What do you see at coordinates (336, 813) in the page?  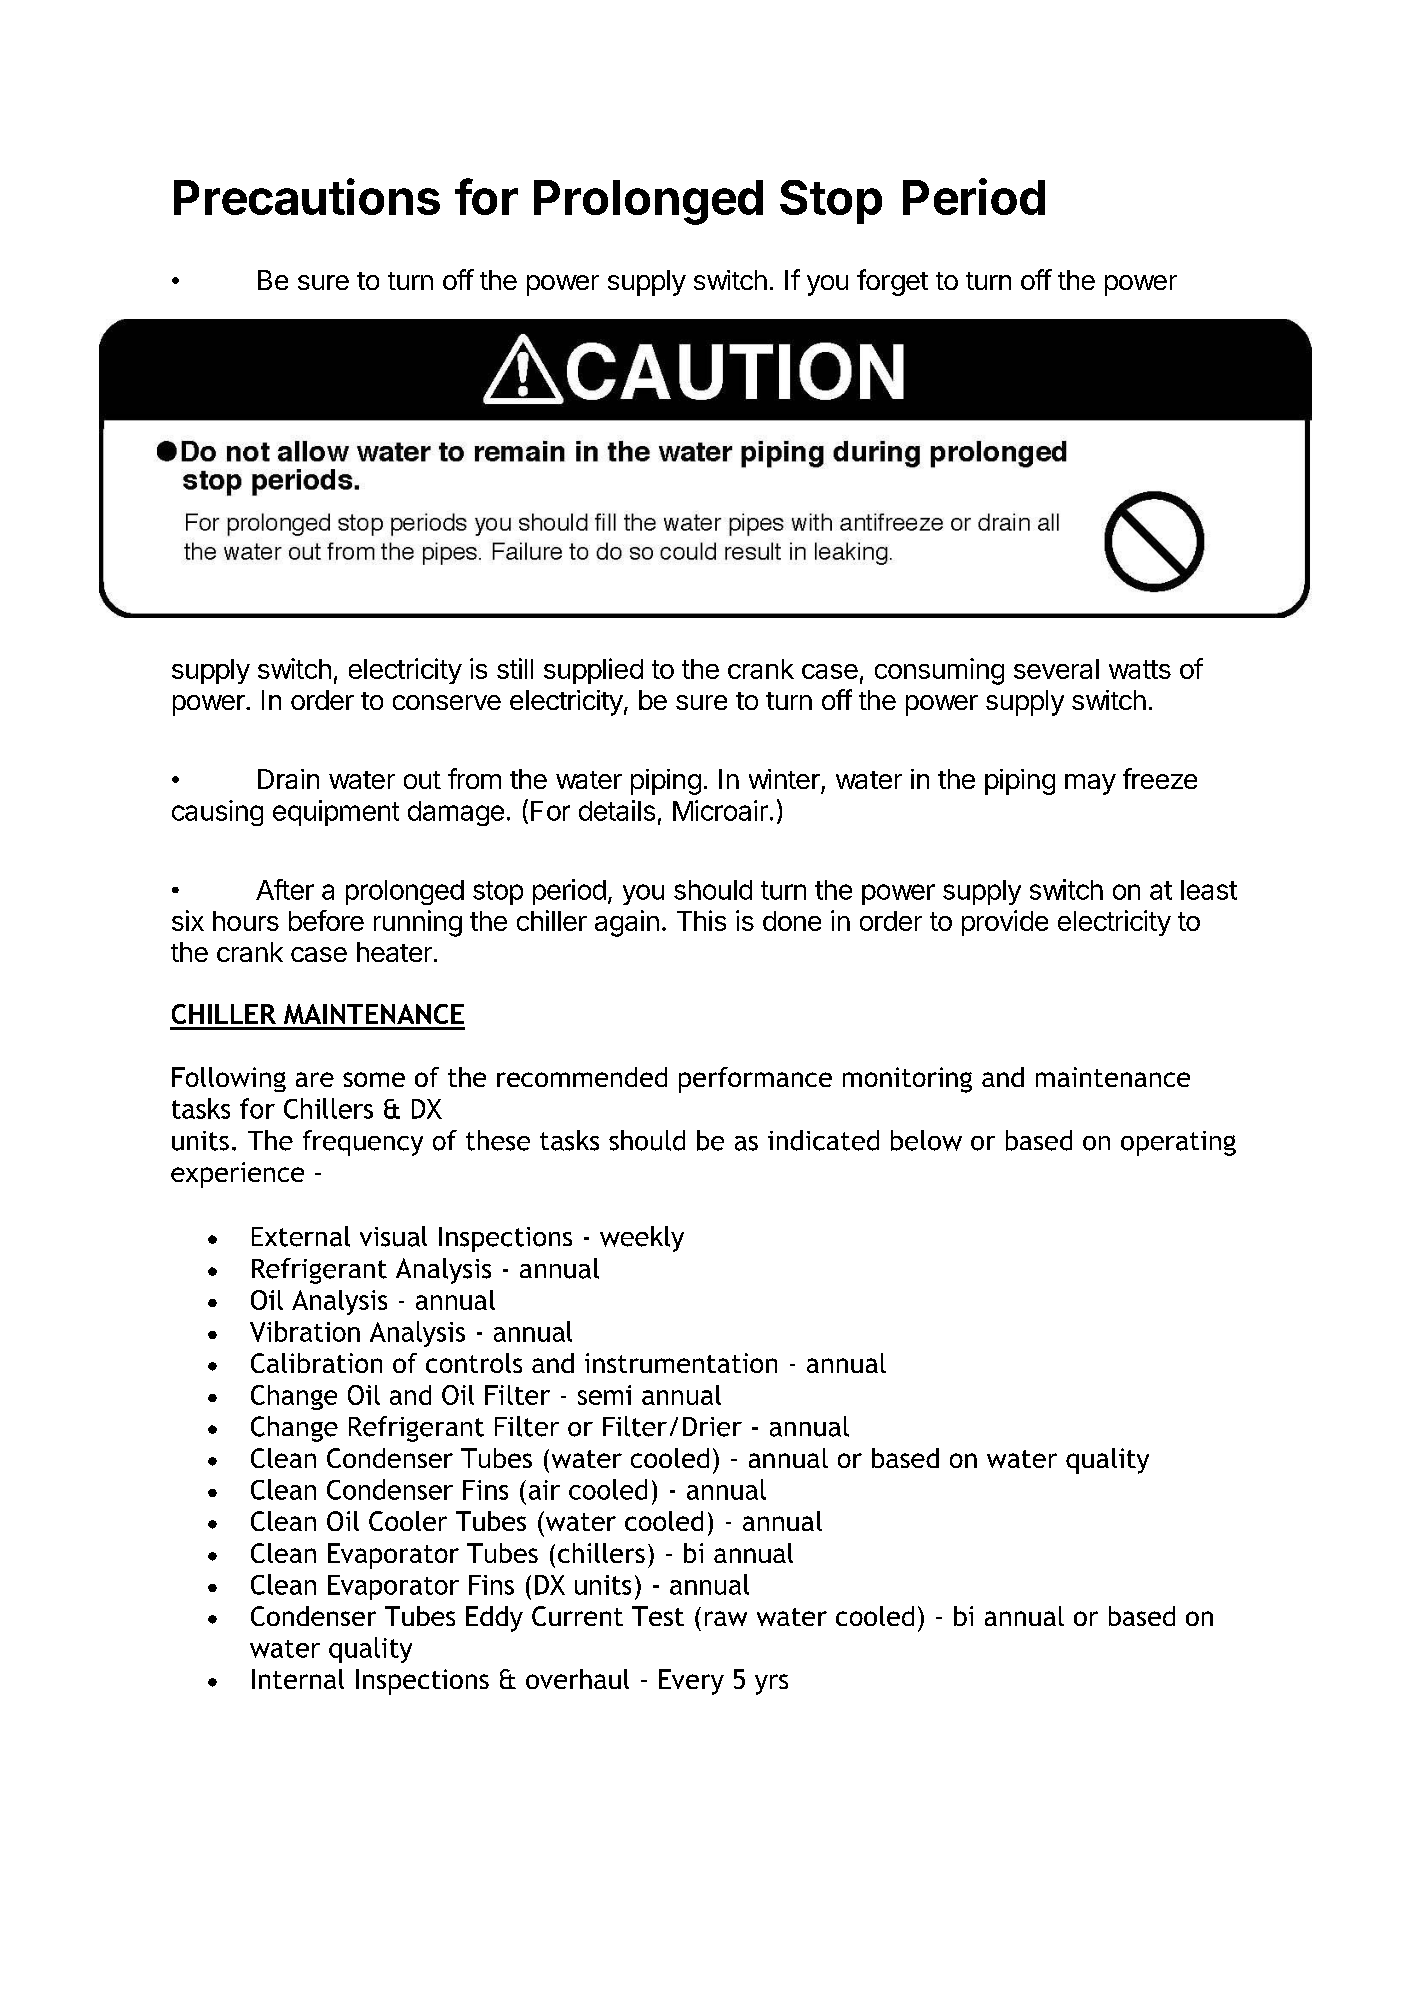 I see `equipment` at bounding box center [336, 813].
